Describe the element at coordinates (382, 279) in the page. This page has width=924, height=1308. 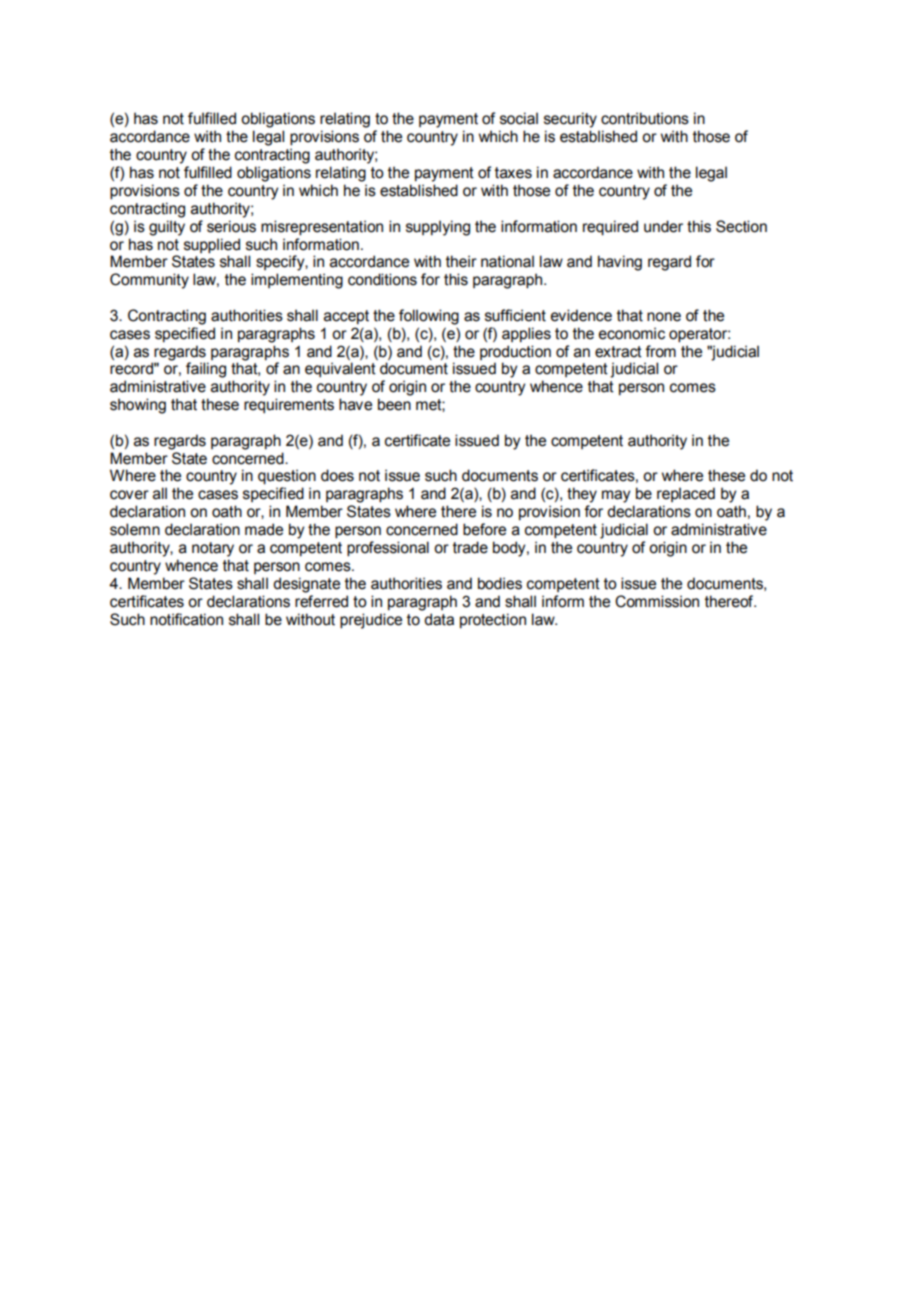
I see `conditions` at that location.
